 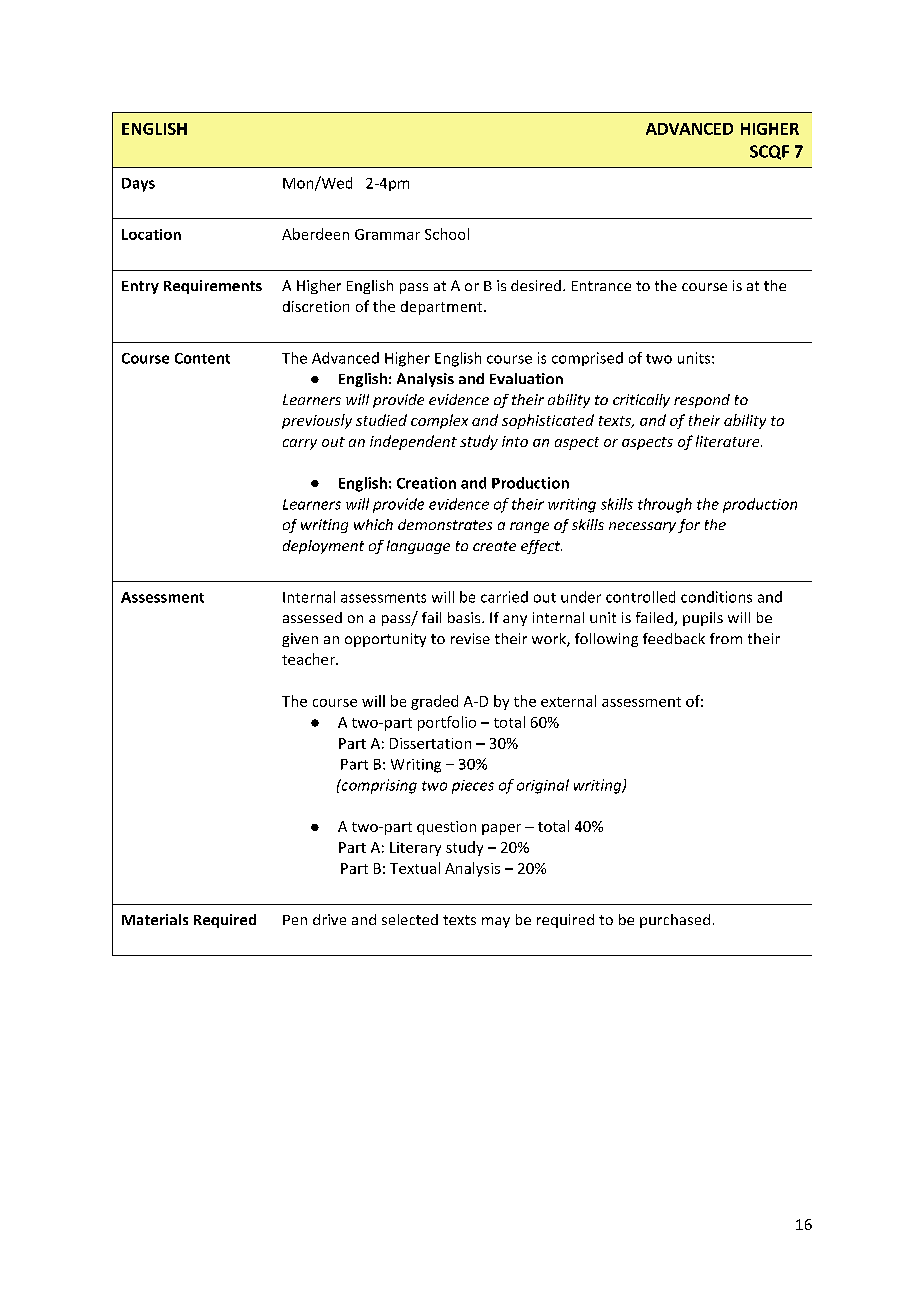 What do you see at coordinates (300, 444) in the page?
I see `carry` at bounding box center [300, 444].
